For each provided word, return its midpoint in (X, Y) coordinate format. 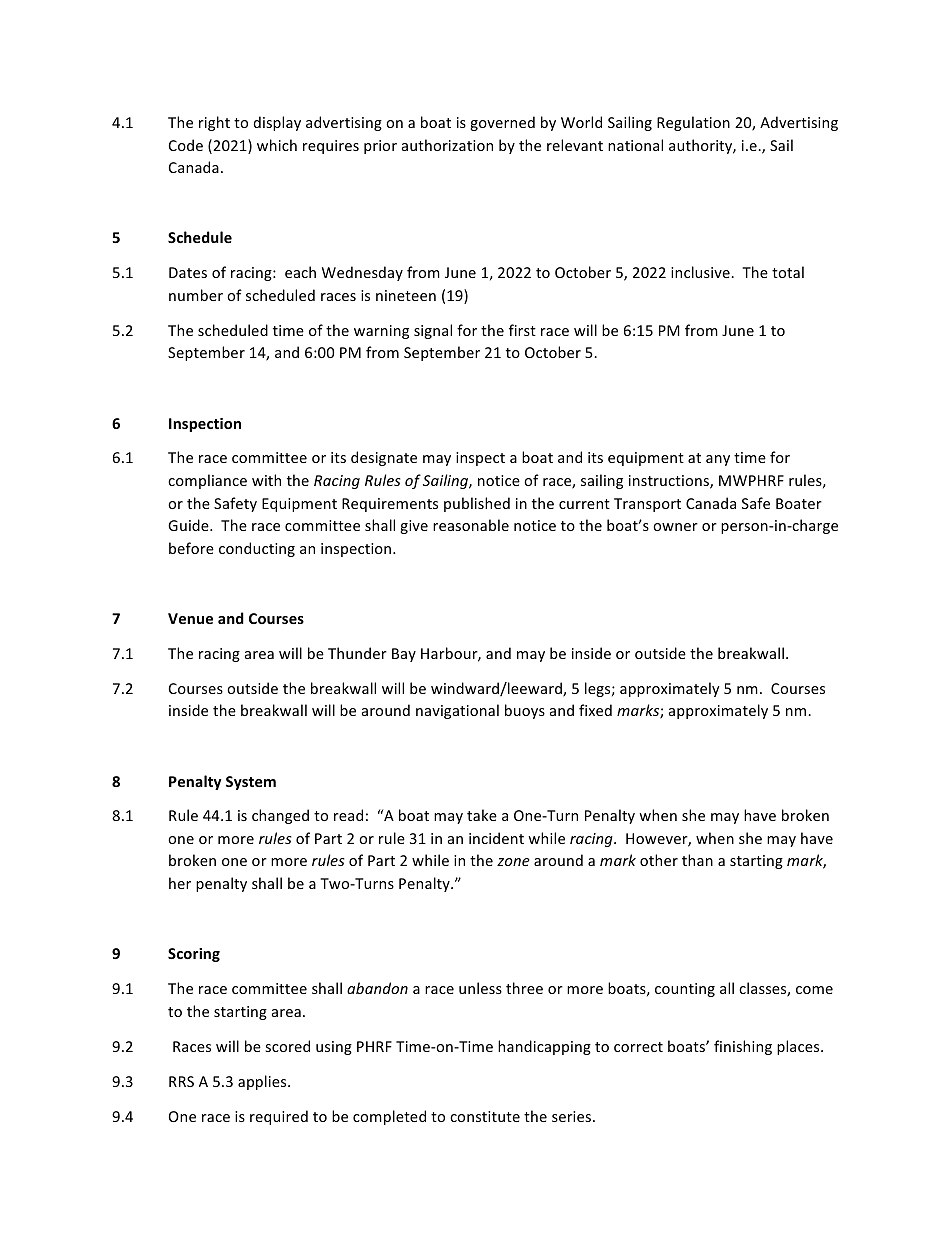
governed (502, 123)
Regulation (693, 123)
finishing (743, 1047)
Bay (404, 655)
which (277, 145)
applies (263, 1082)
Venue (190, 618)
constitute (485, 1116)
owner (675, 527)
